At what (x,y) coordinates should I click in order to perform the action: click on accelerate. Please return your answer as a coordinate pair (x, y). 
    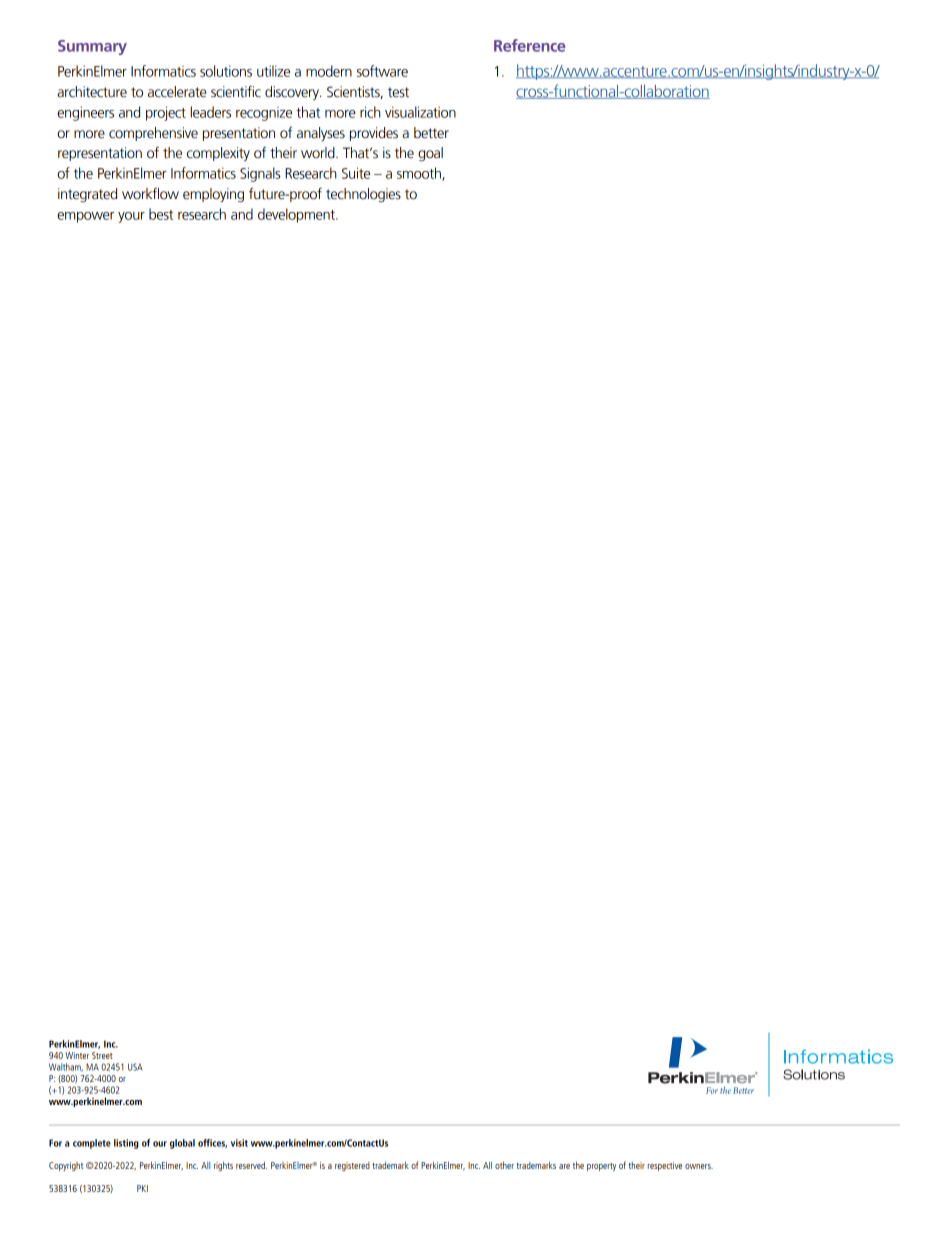
    Looking at the image, I should click on (177, 92).
